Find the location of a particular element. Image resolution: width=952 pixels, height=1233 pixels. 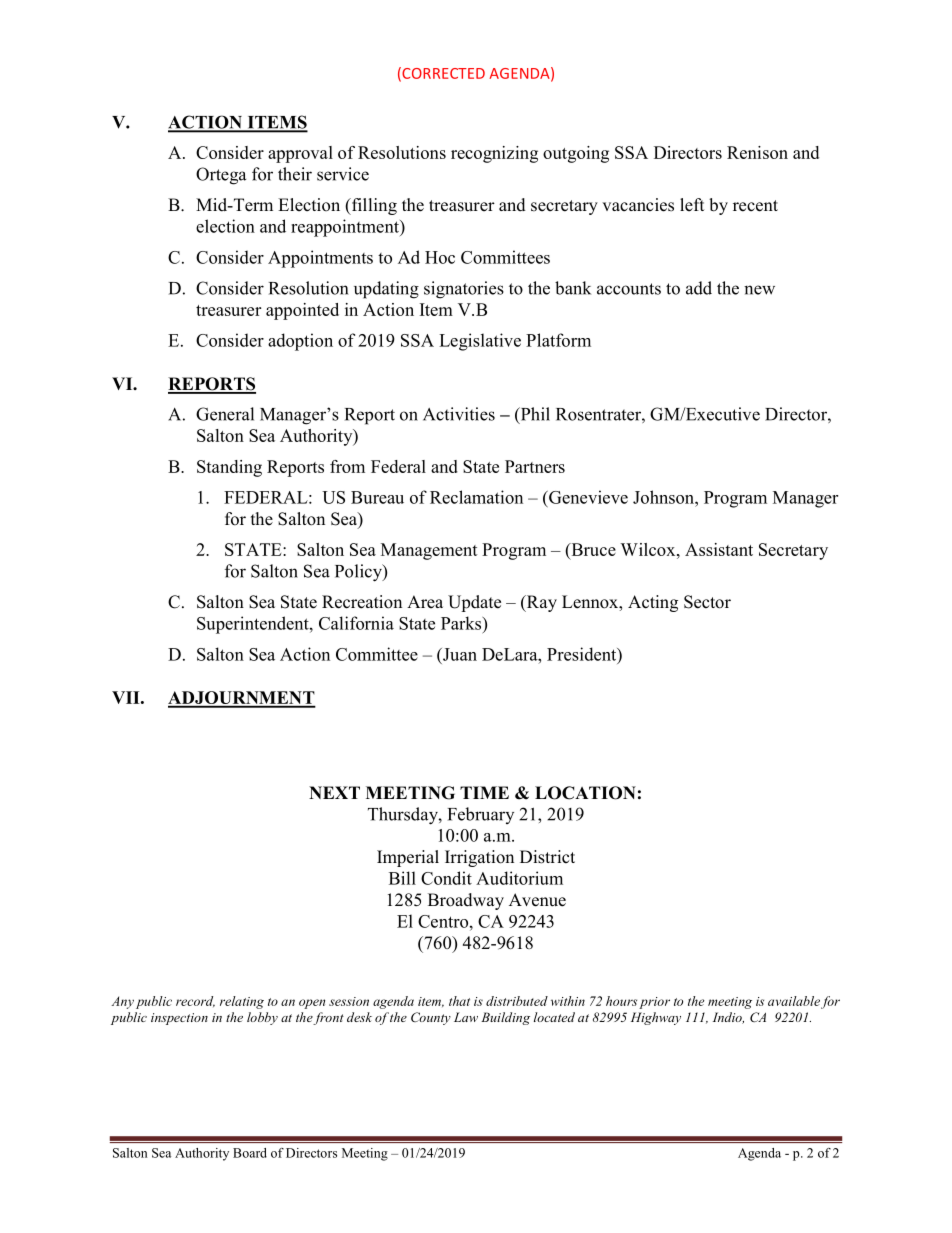

Standing is located at coordinates (229, 468).
